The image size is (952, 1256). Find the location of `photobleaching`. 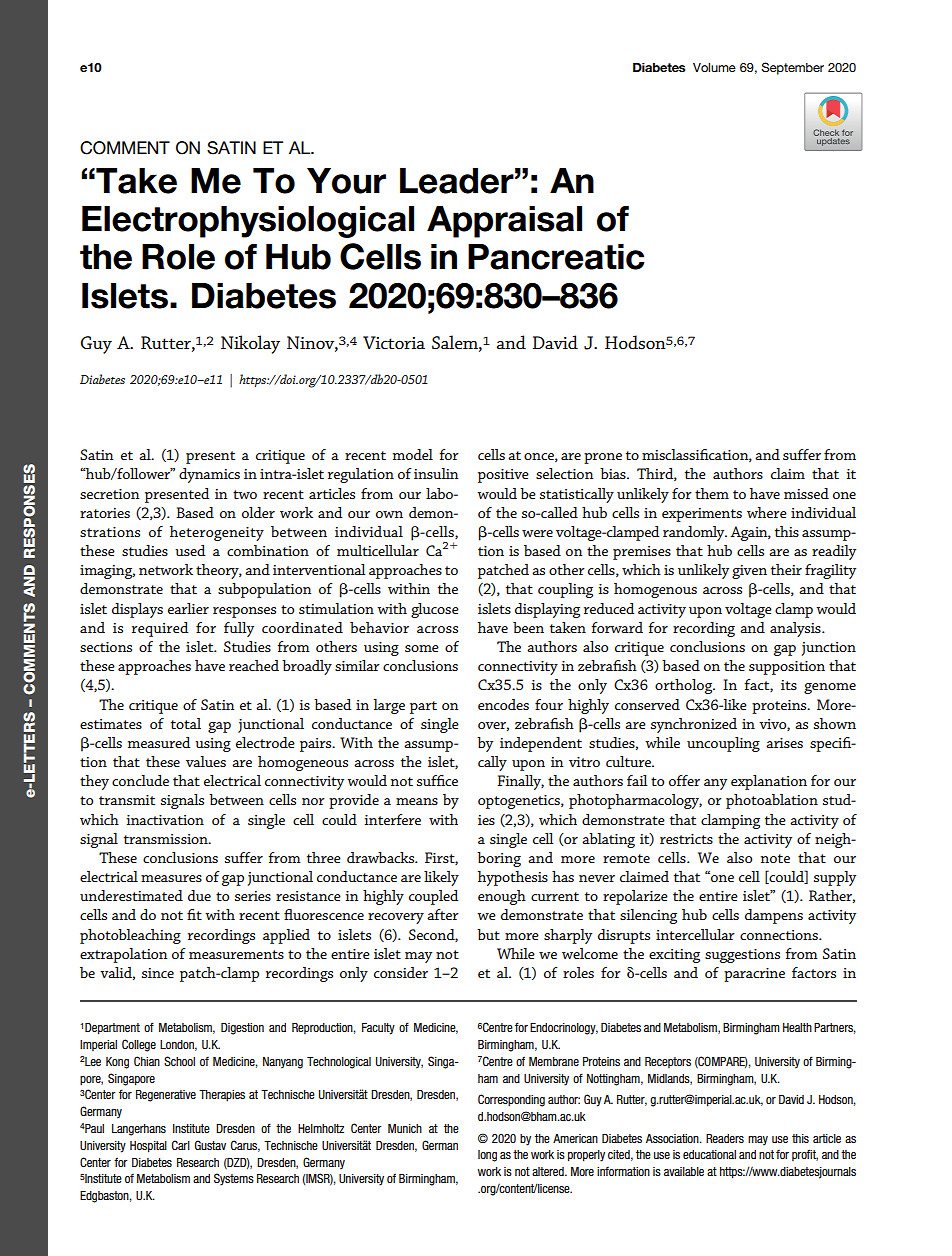

photobleaching is located at coordinates (130, 936).
